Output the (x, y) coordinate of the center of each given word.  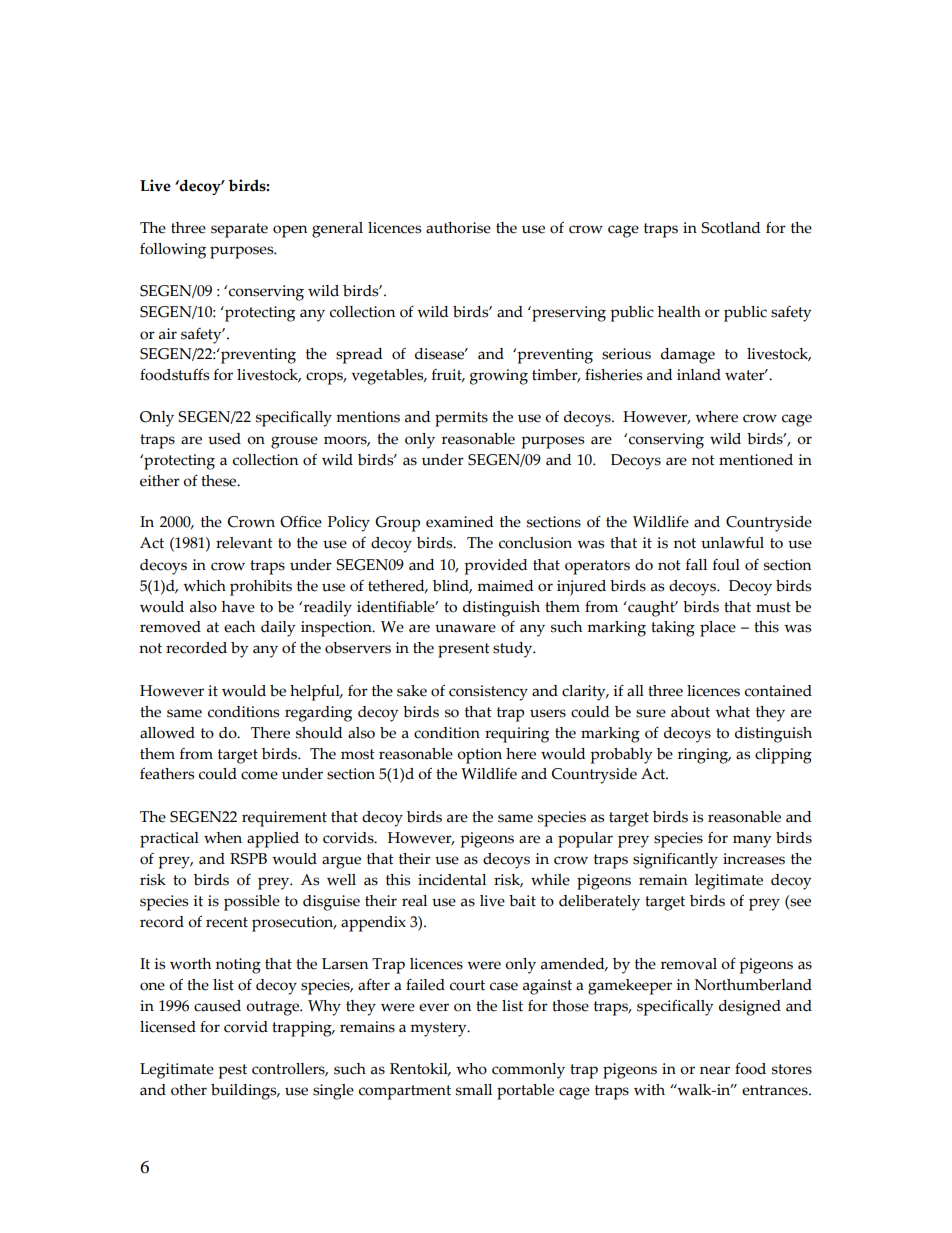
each (239, 627)
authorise (458, 228)
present (464, 650)
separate (239, 230)
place (718, 629)
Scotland (731, 228)
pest (232, 1071)
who (471, 1069)
